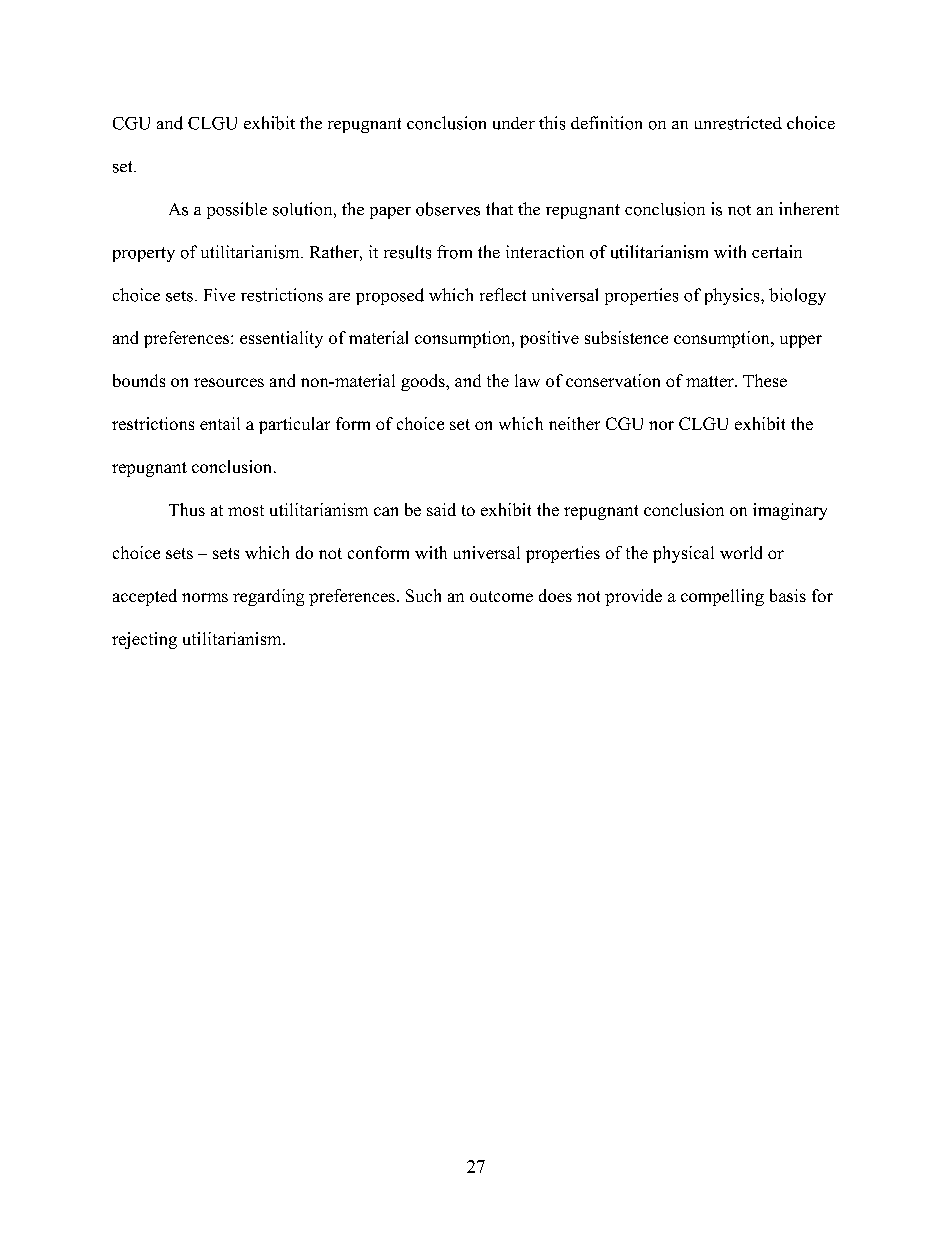  I want to click on matter, so click(711, 381).
